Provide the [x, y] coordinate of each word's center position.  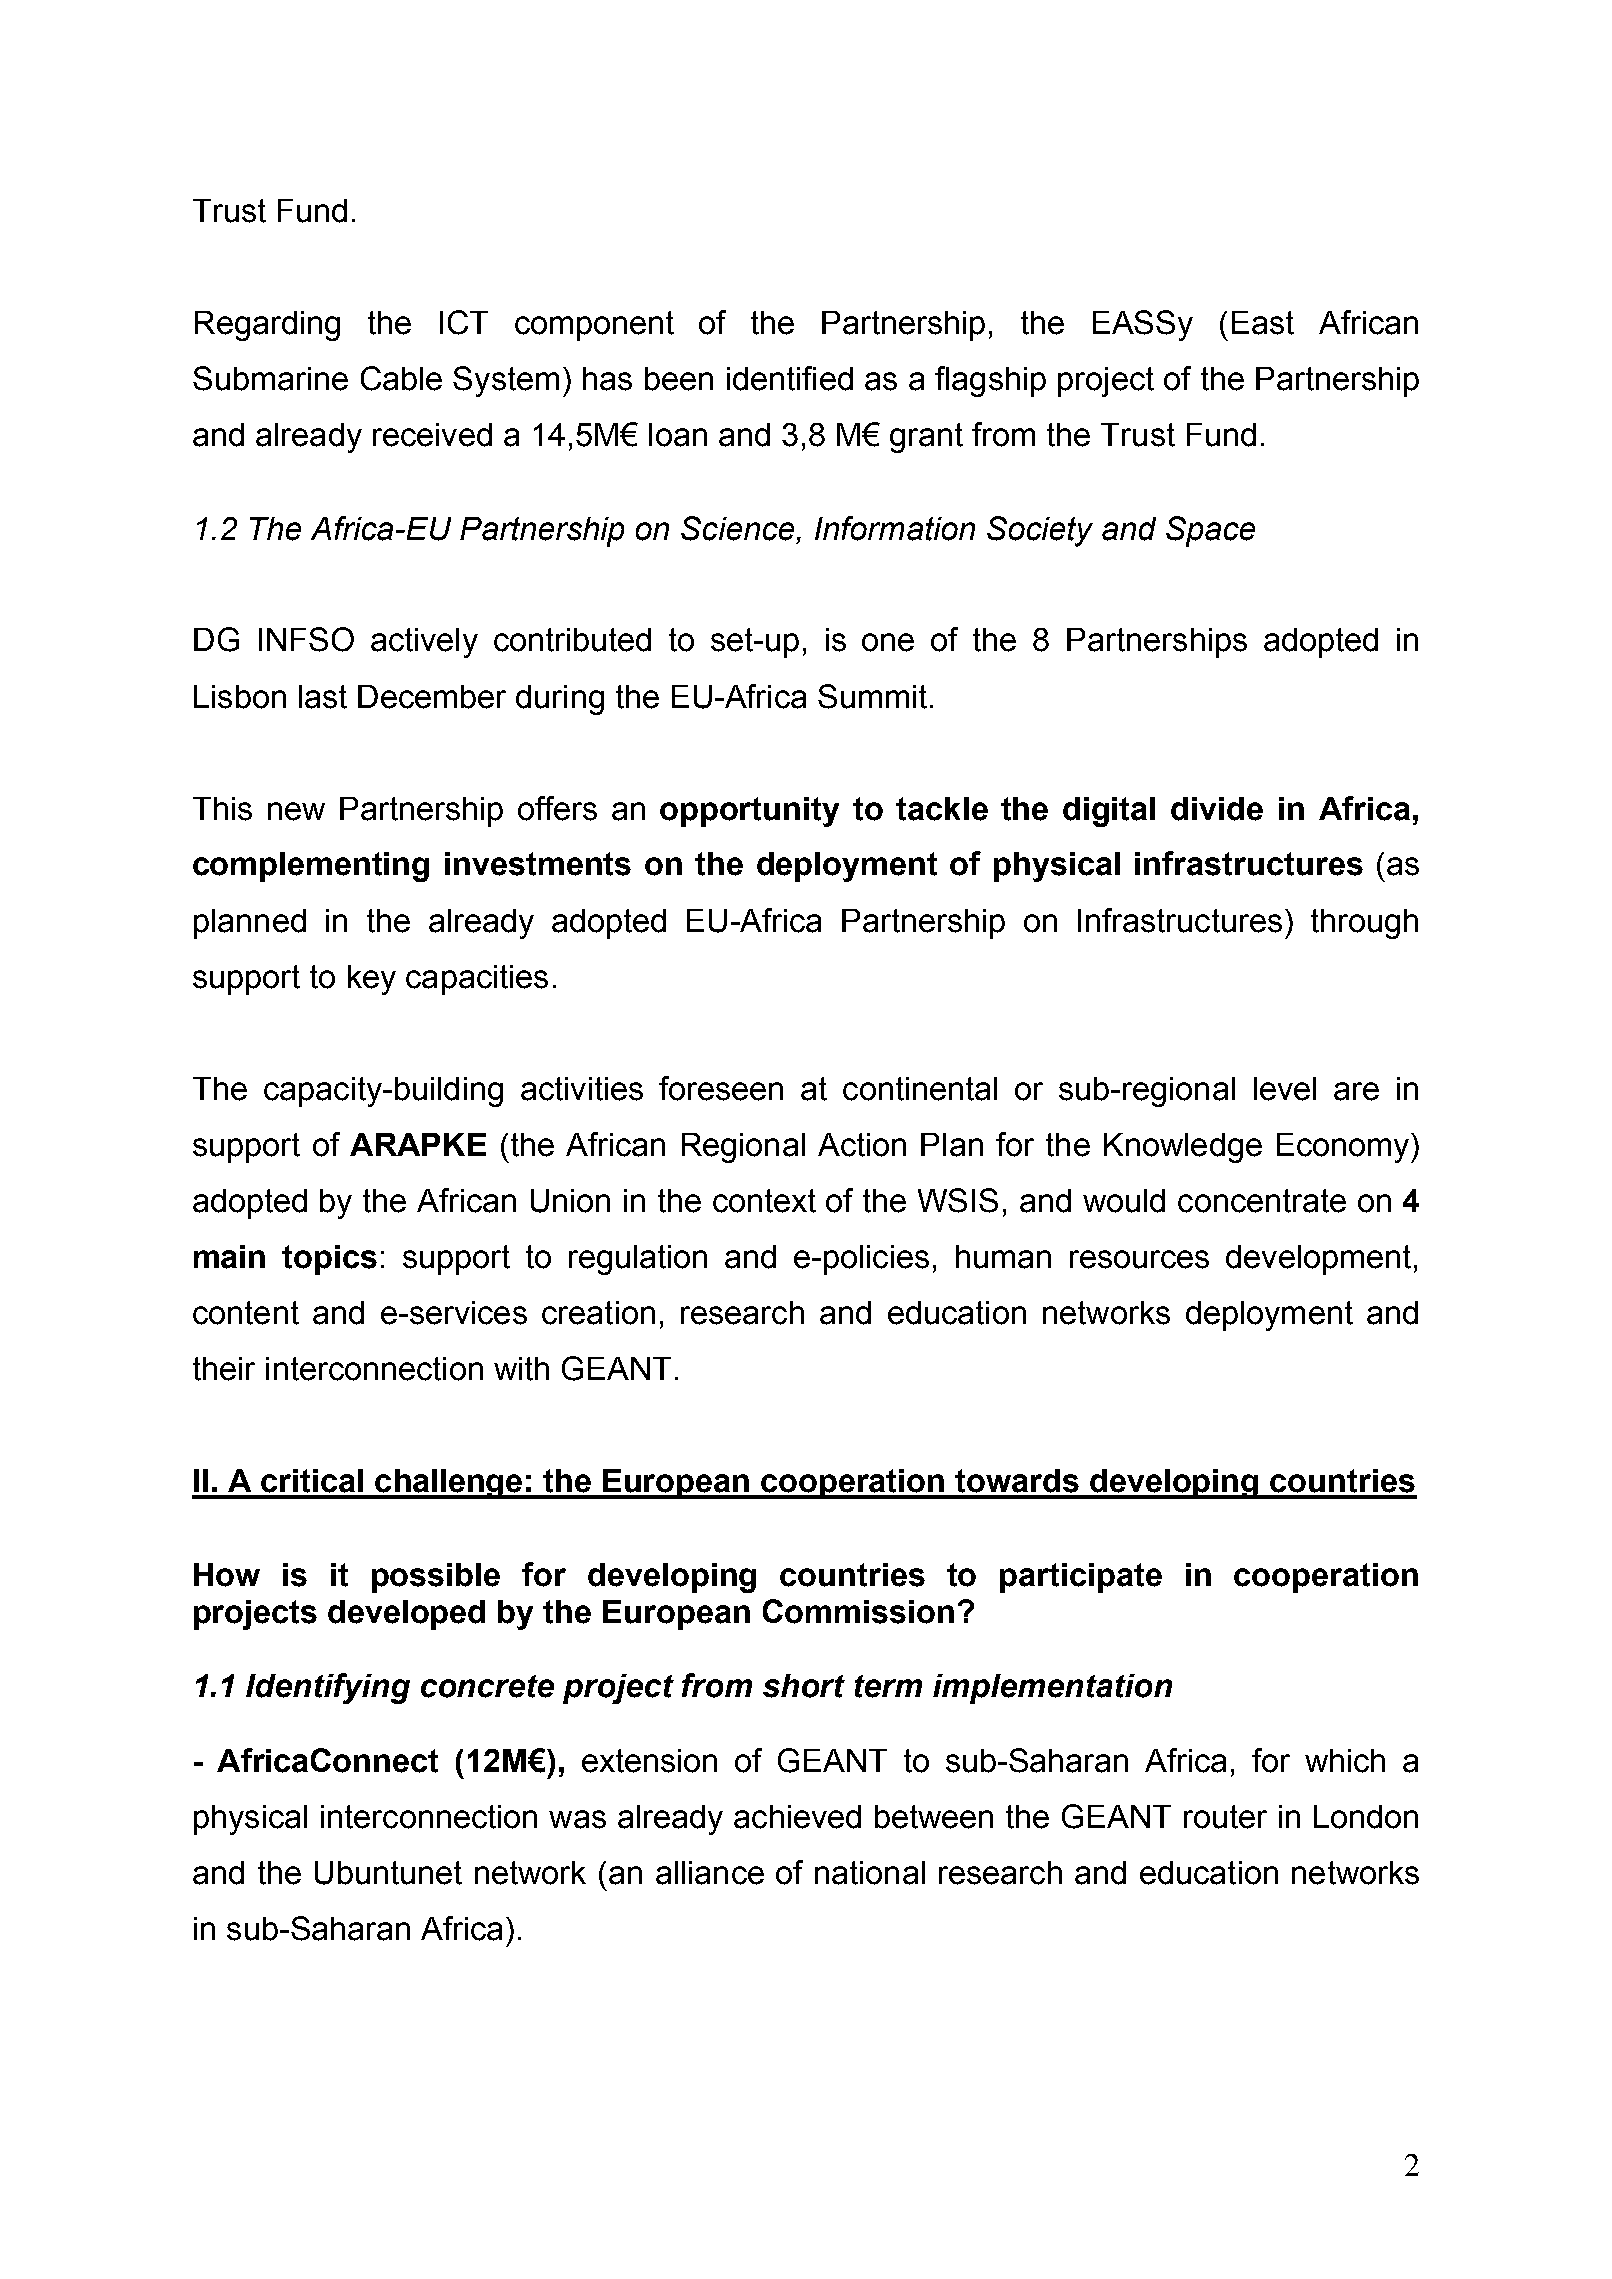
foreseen [721, 1088]
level [1285, 1089]
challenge [449, 1484]
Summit [872, 696]
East [1263, 323]
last [323, 697]
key [372, 980]
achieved [797, 1817]
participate [1081, 1578]
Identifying [328, 1688]
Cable [401, 378]
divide [1217, 809]
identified [790, 378]
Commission [858, 1611]
